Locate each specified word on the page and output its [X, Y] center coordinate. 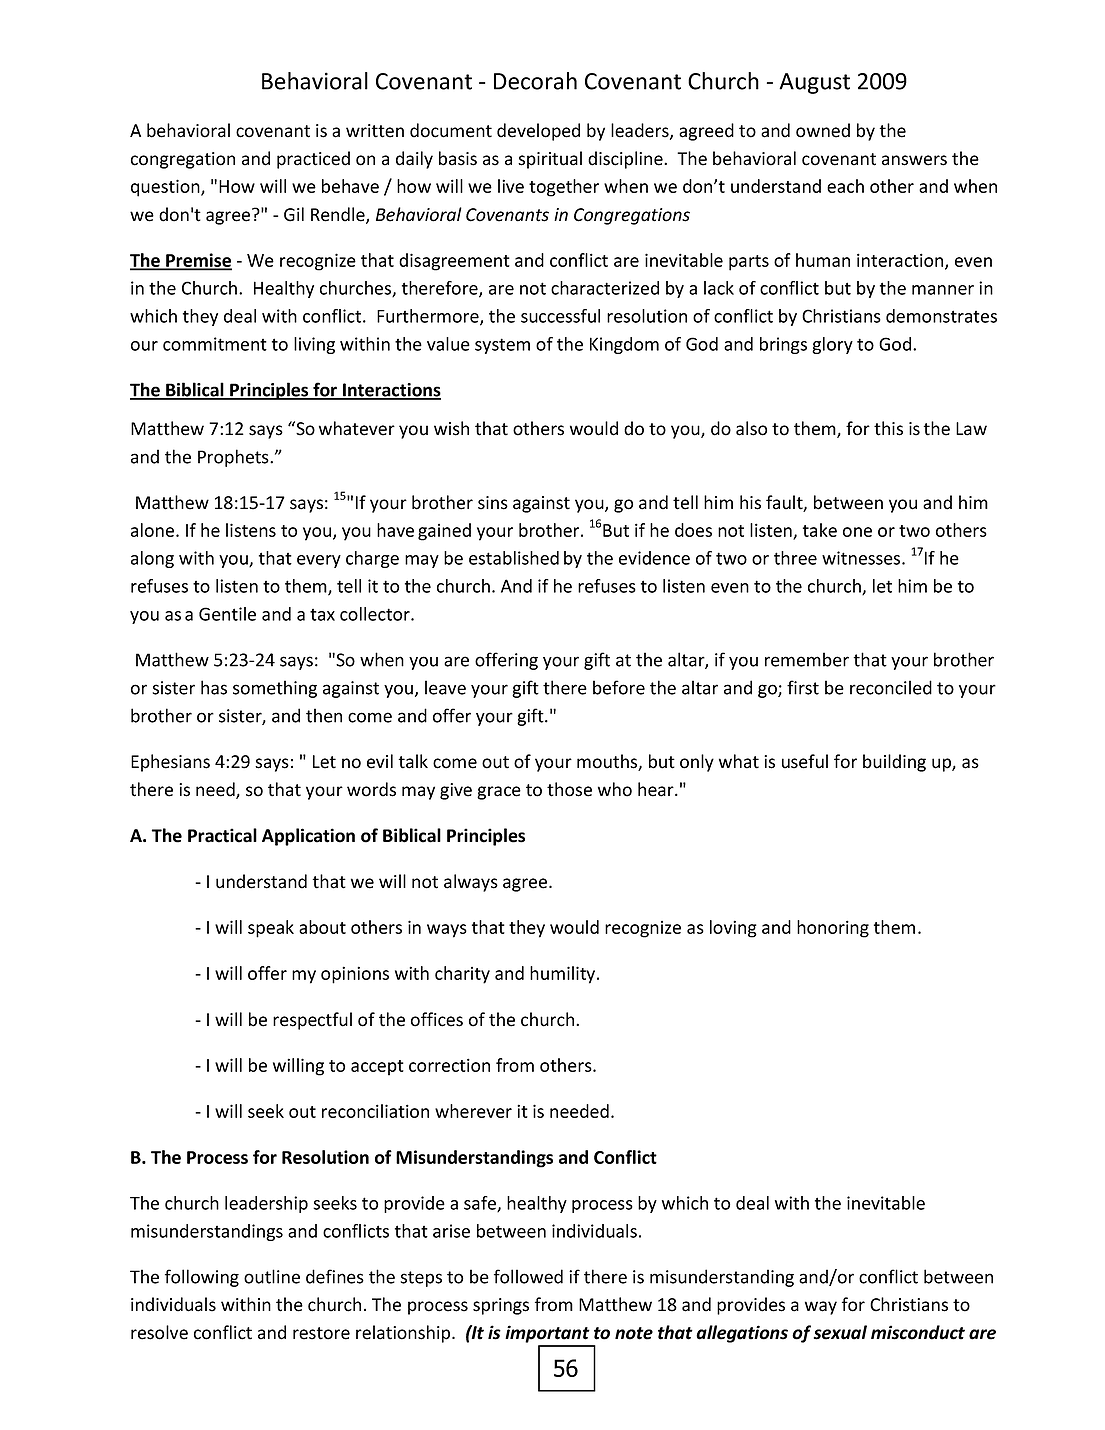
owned [823, 130]
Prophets [234, 458]
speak [271, 929]
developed [538, 132]
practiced [313, 160]
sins [493, 503]
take [820, 530]
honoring [833, 929]
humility [564, 975]
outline [272, 1276]
